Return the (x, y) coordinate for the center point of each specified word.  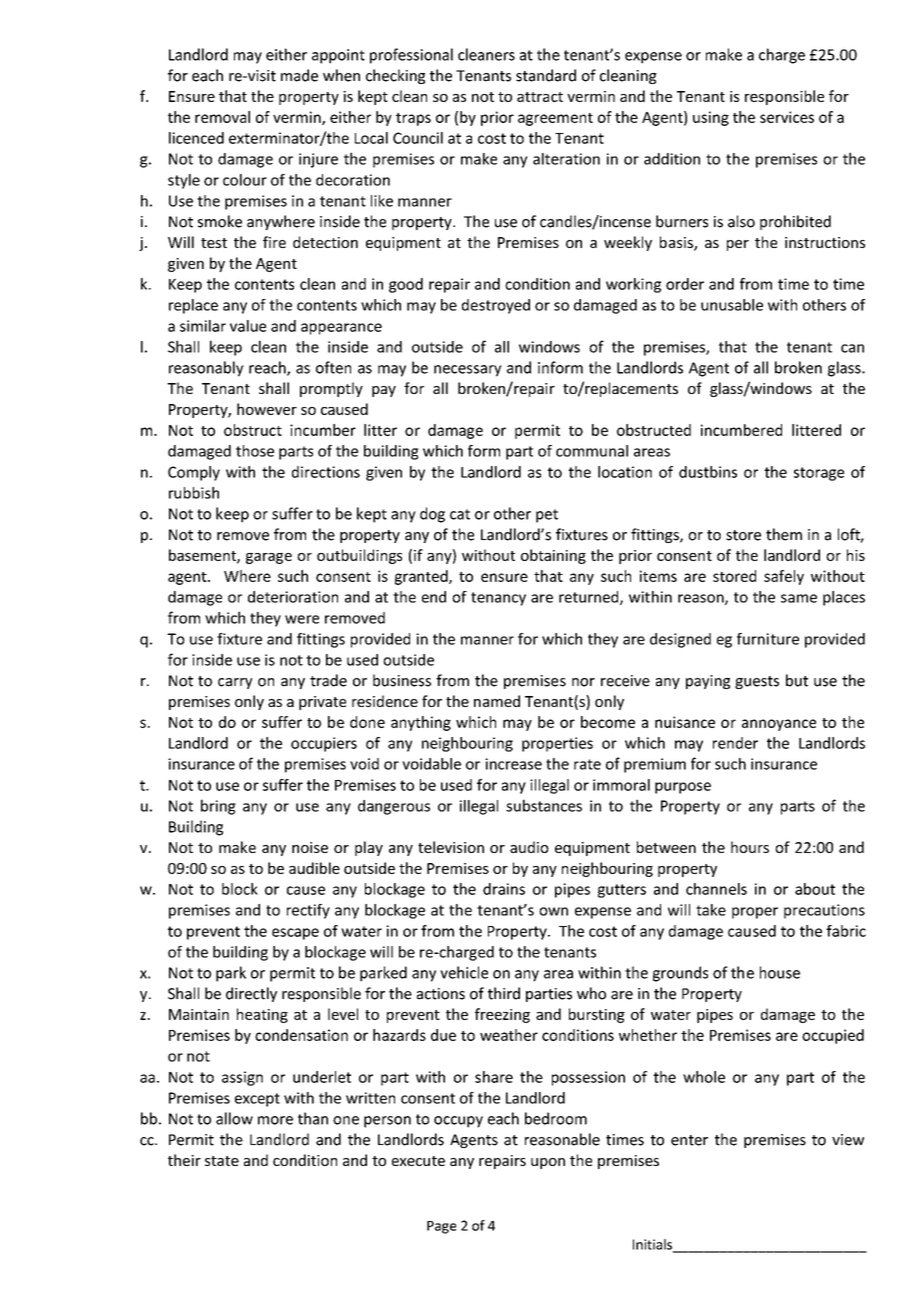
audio (529, 847)
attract (540, 97)
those (255, 451)
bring (218, 807)
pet (547, 516)
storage (819, 474)
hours (750, 847)
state (222, 1161)
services (787, 117)
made (299, 75)
